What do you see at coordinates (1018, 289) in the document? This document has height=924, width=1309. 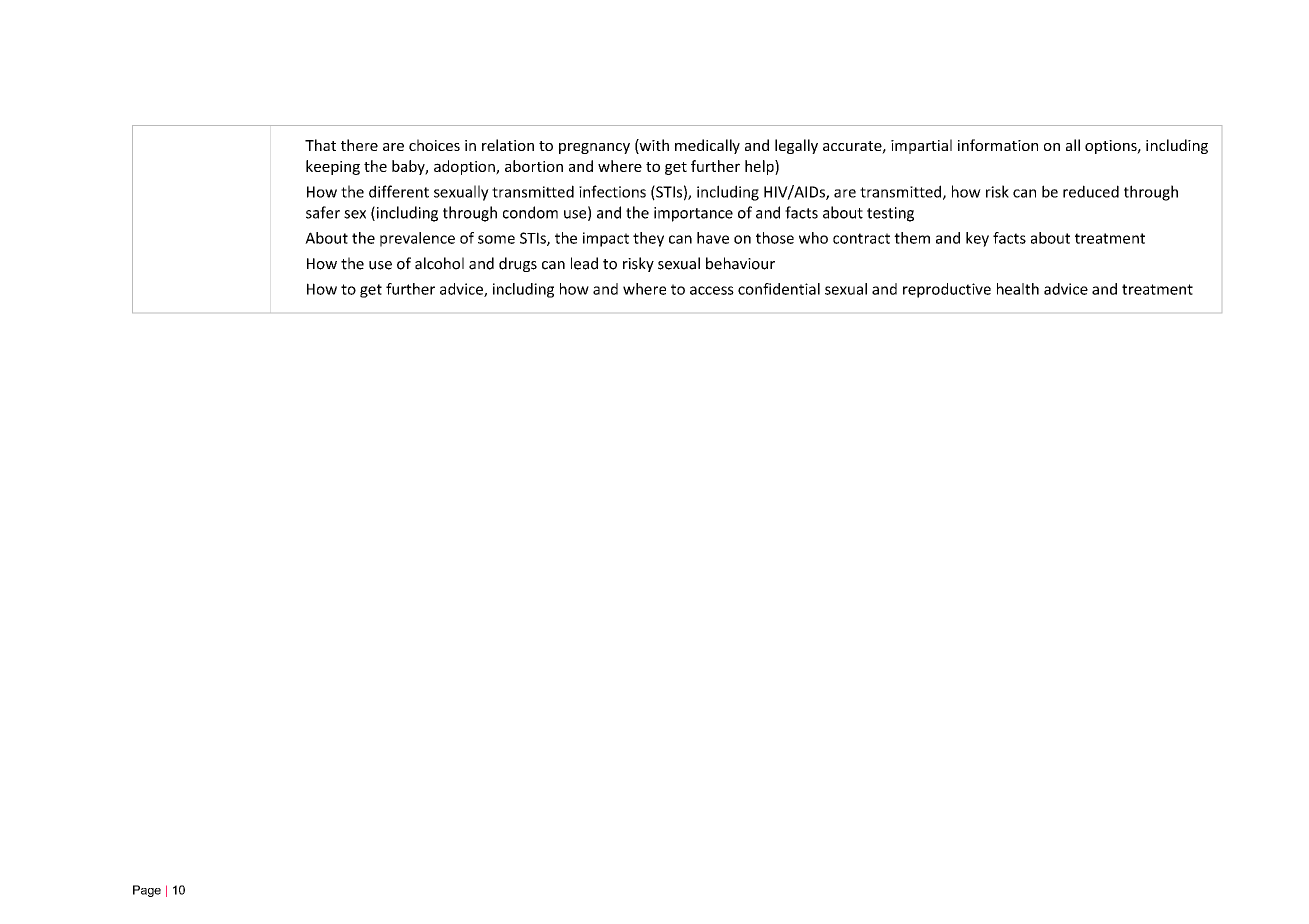 I see `health` at bounding box center [1018, 289].
